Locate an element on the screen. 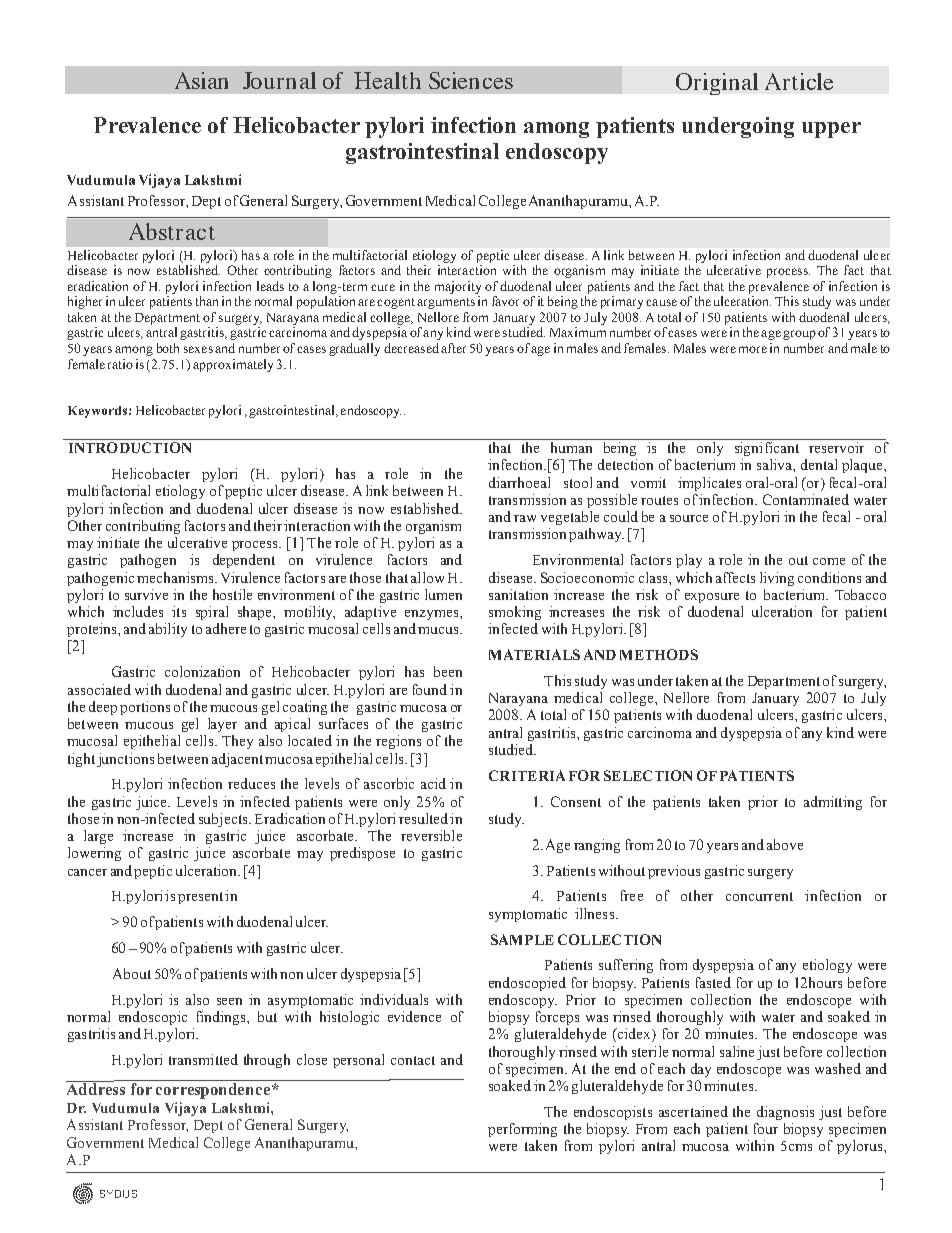 This screenshot has height=1233, width=952. Sciences is located at coordinates (471, 80).
